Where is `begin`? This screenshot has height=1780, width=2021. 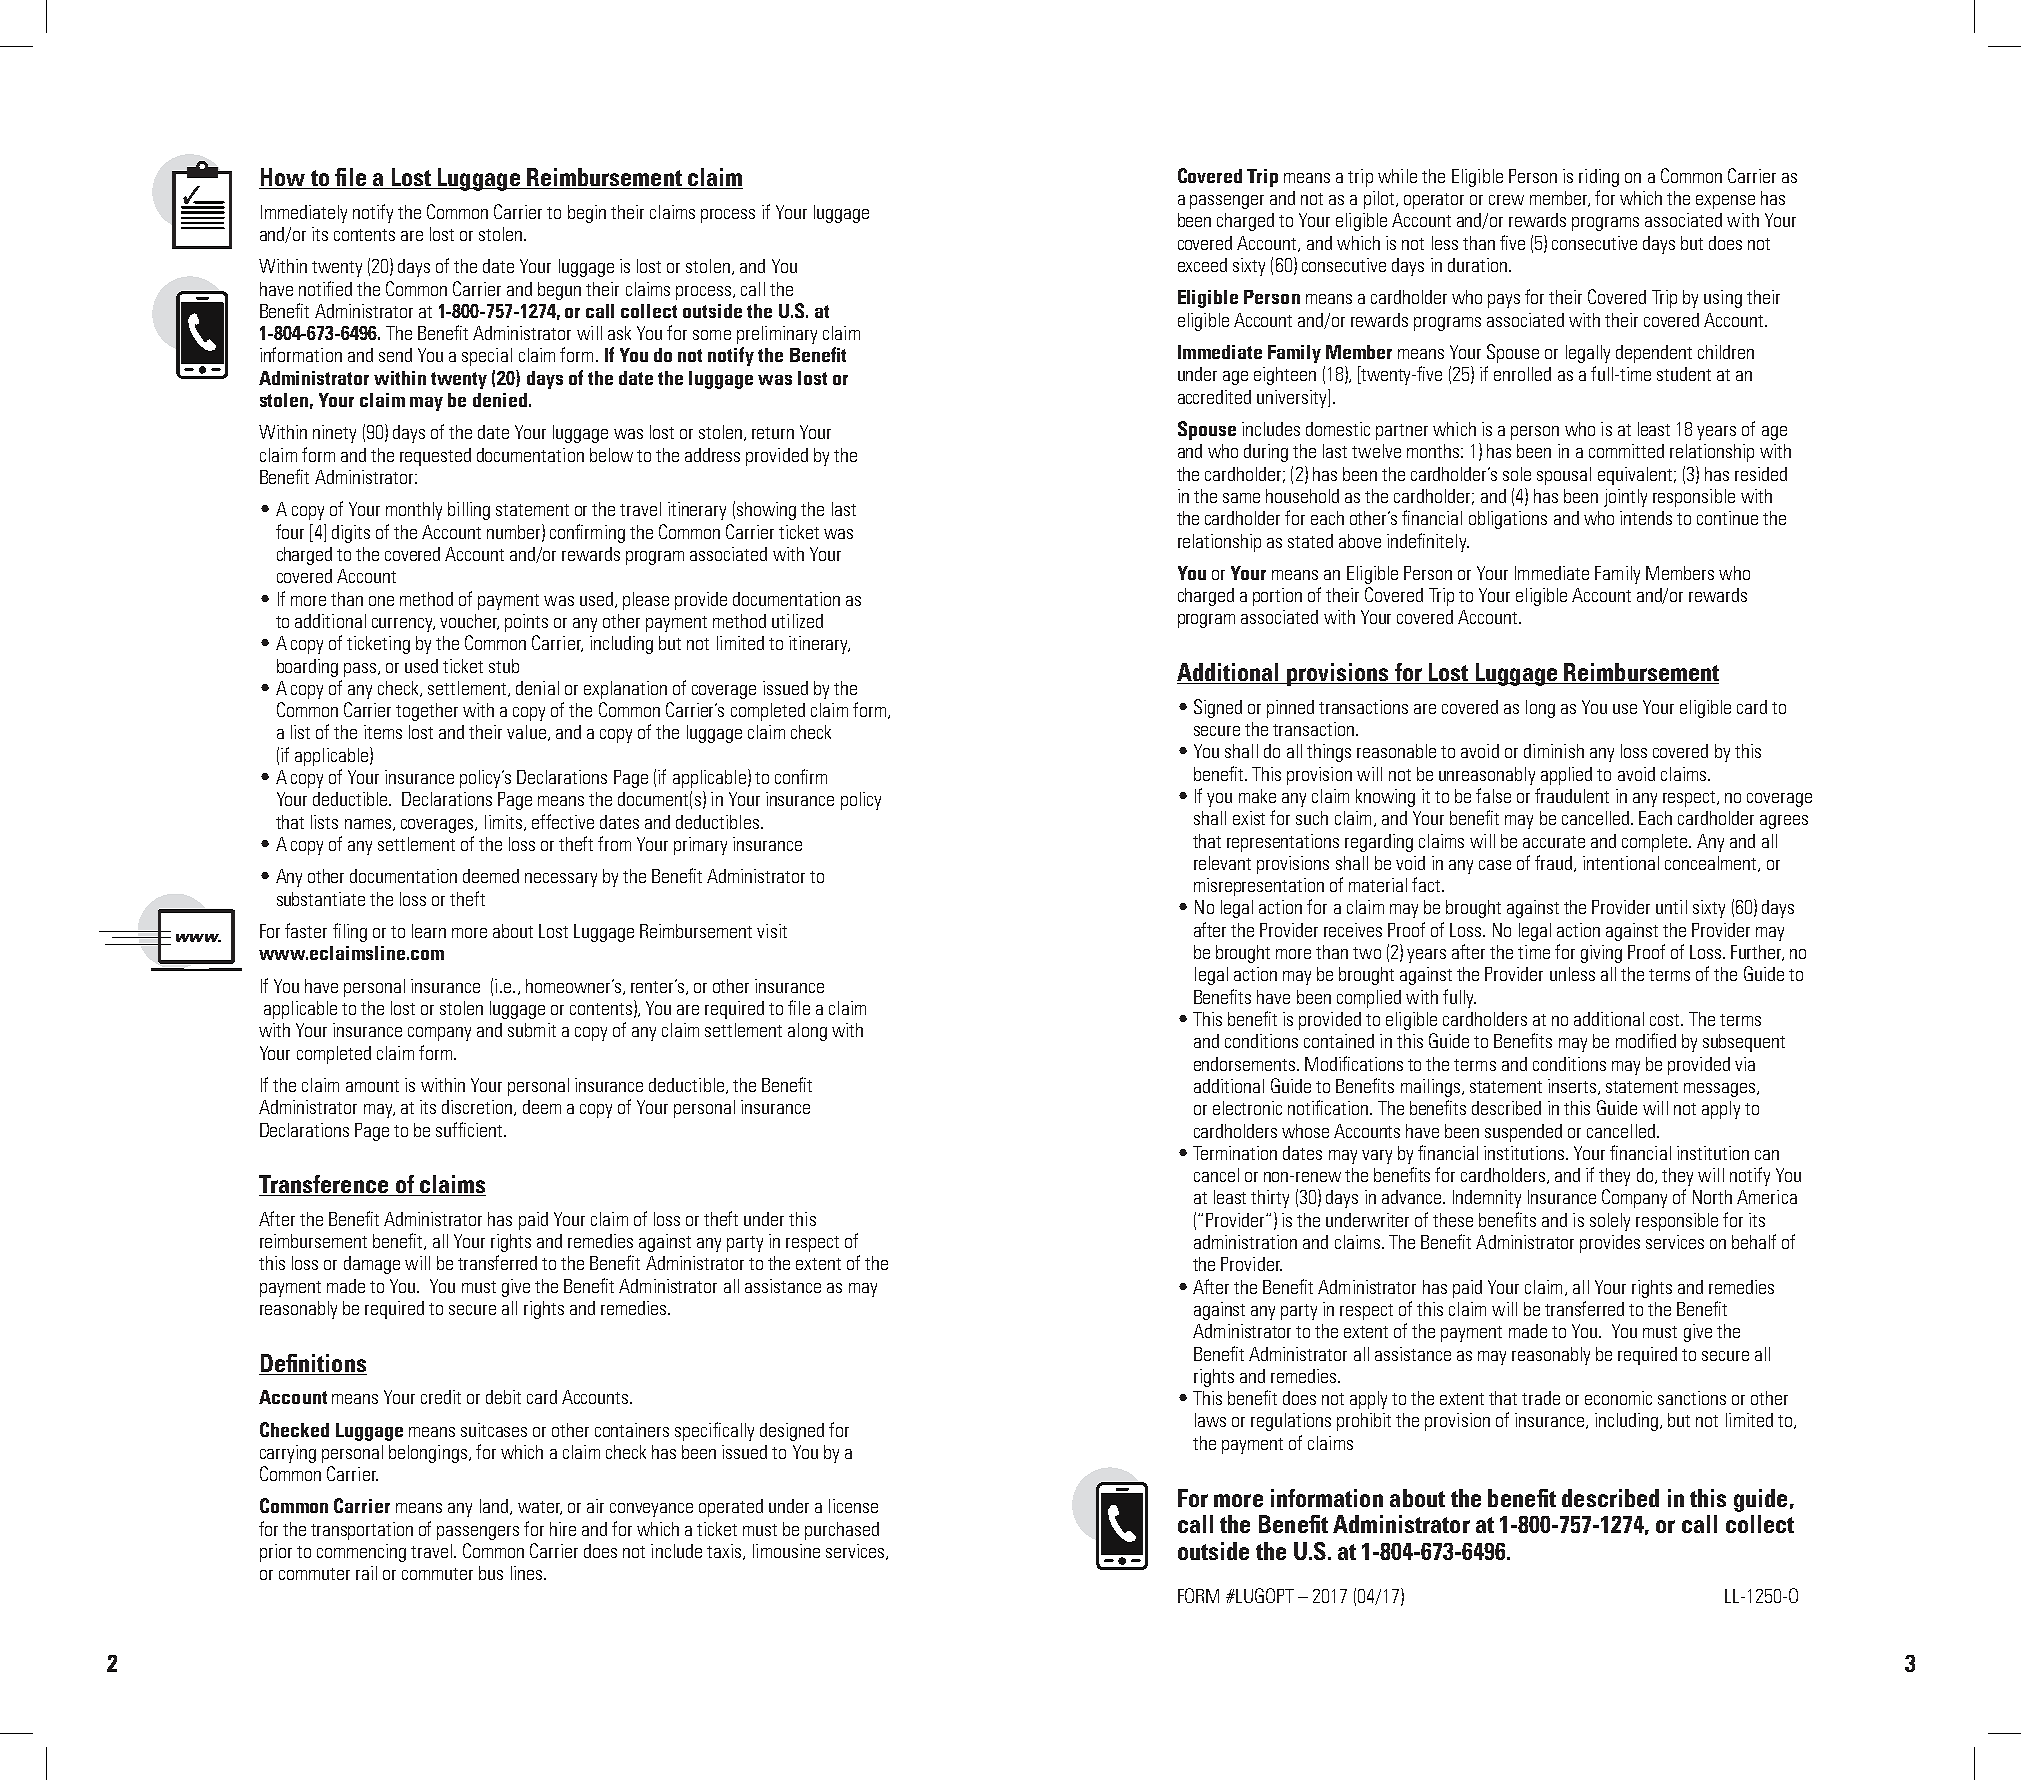 begin is located at coordinates (587, 214).
